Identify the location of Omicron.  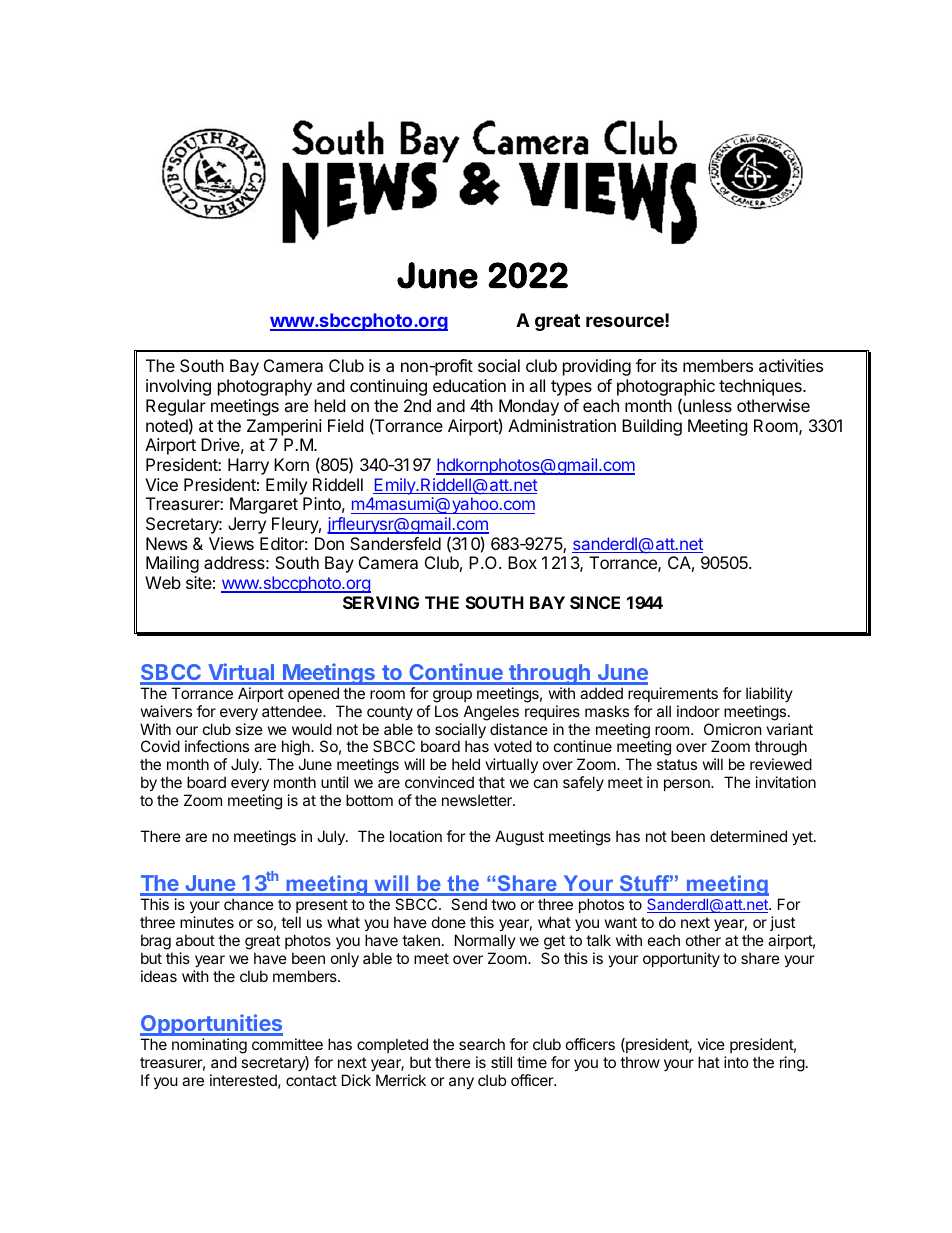
(733, 729).
